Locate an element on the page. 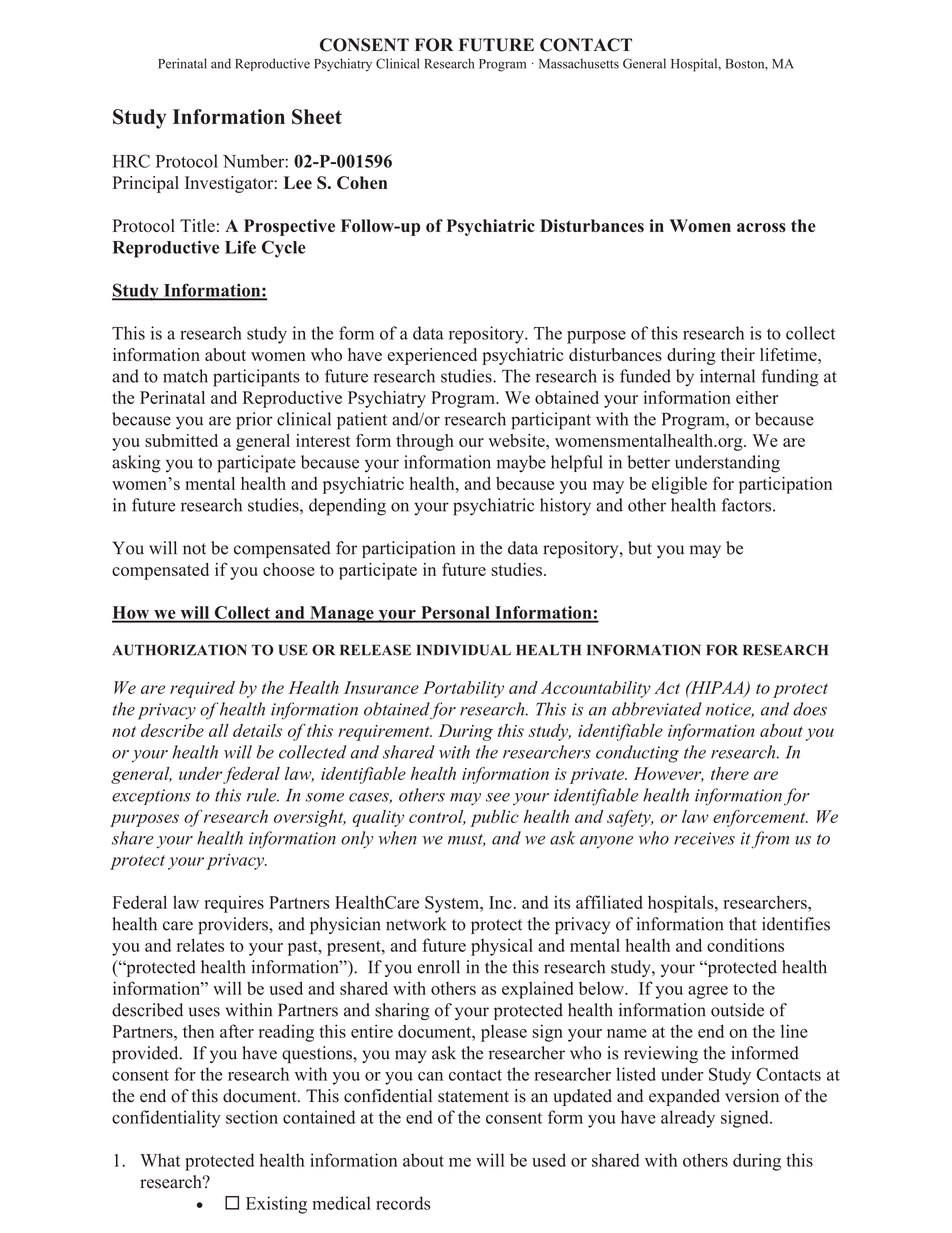 This image has width=952, height=1233. submitted is located at coordinates (181, 440).
